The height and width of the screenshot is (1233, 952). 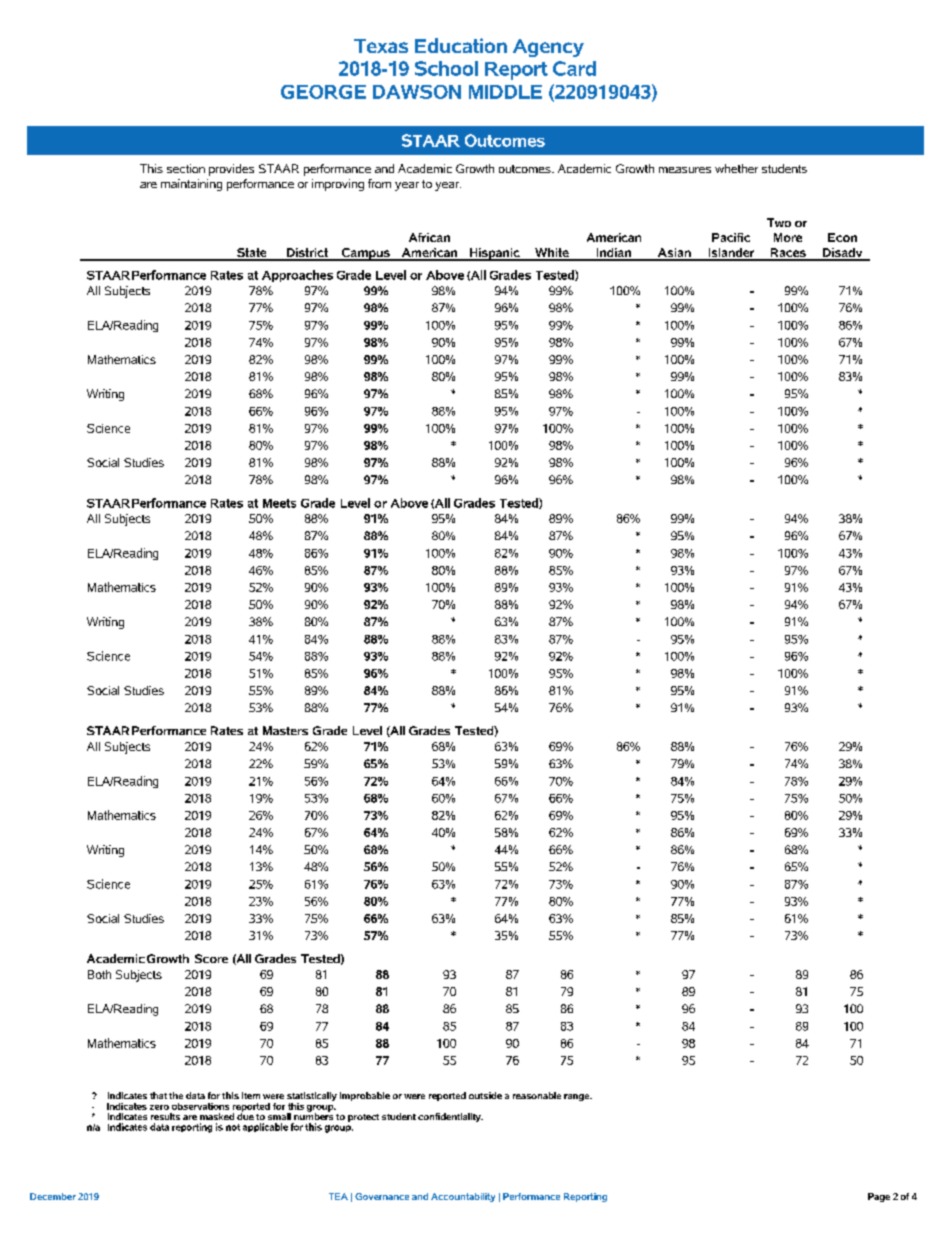 What do you see at coordinates (578, 1097) in the screenshot?
I see `range` at bounding box center [578, 1097].
